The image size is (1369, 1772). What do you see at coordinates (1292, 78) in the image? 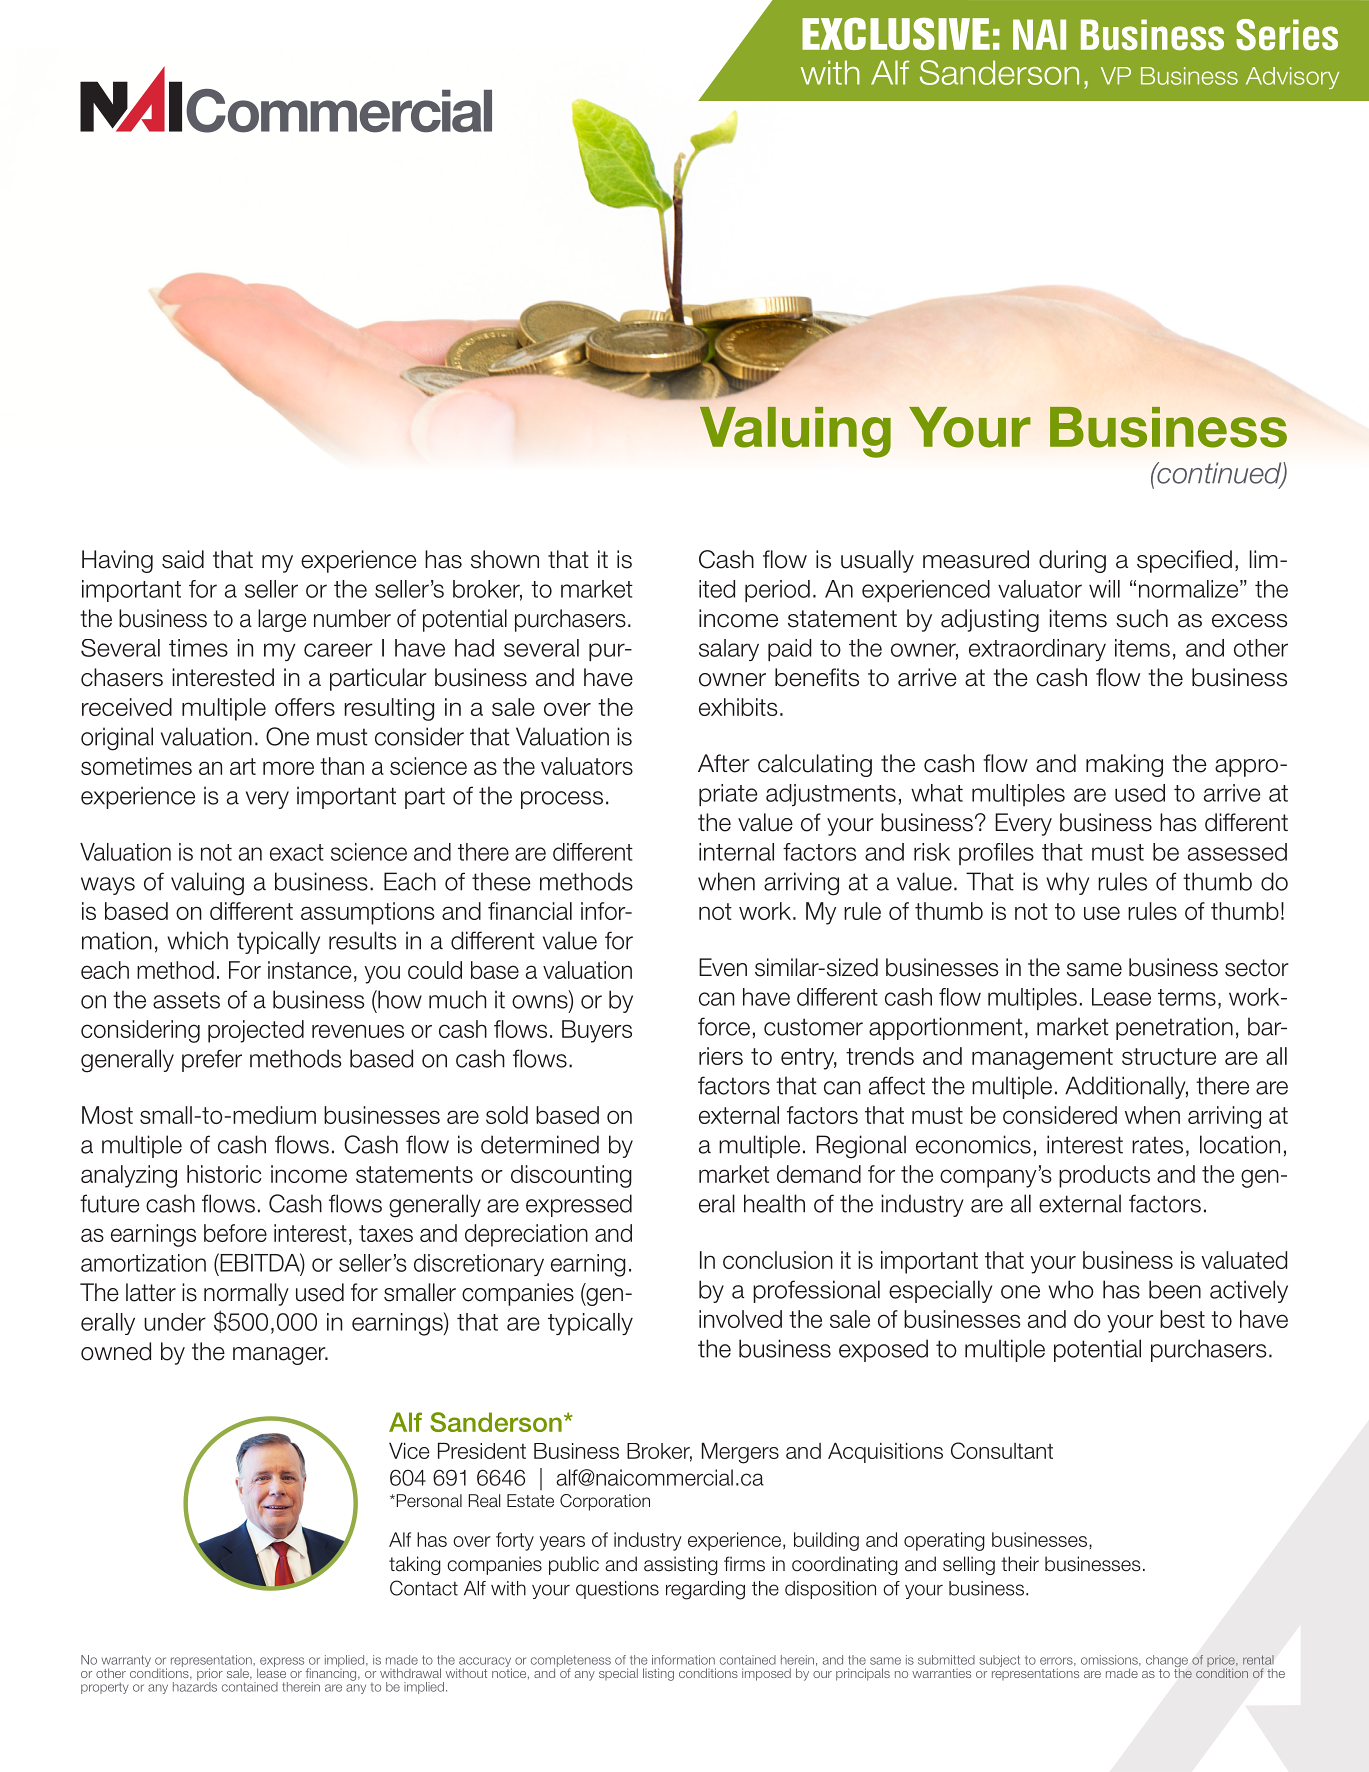
I see `Advisory` at bounding box center [1292, 78].
